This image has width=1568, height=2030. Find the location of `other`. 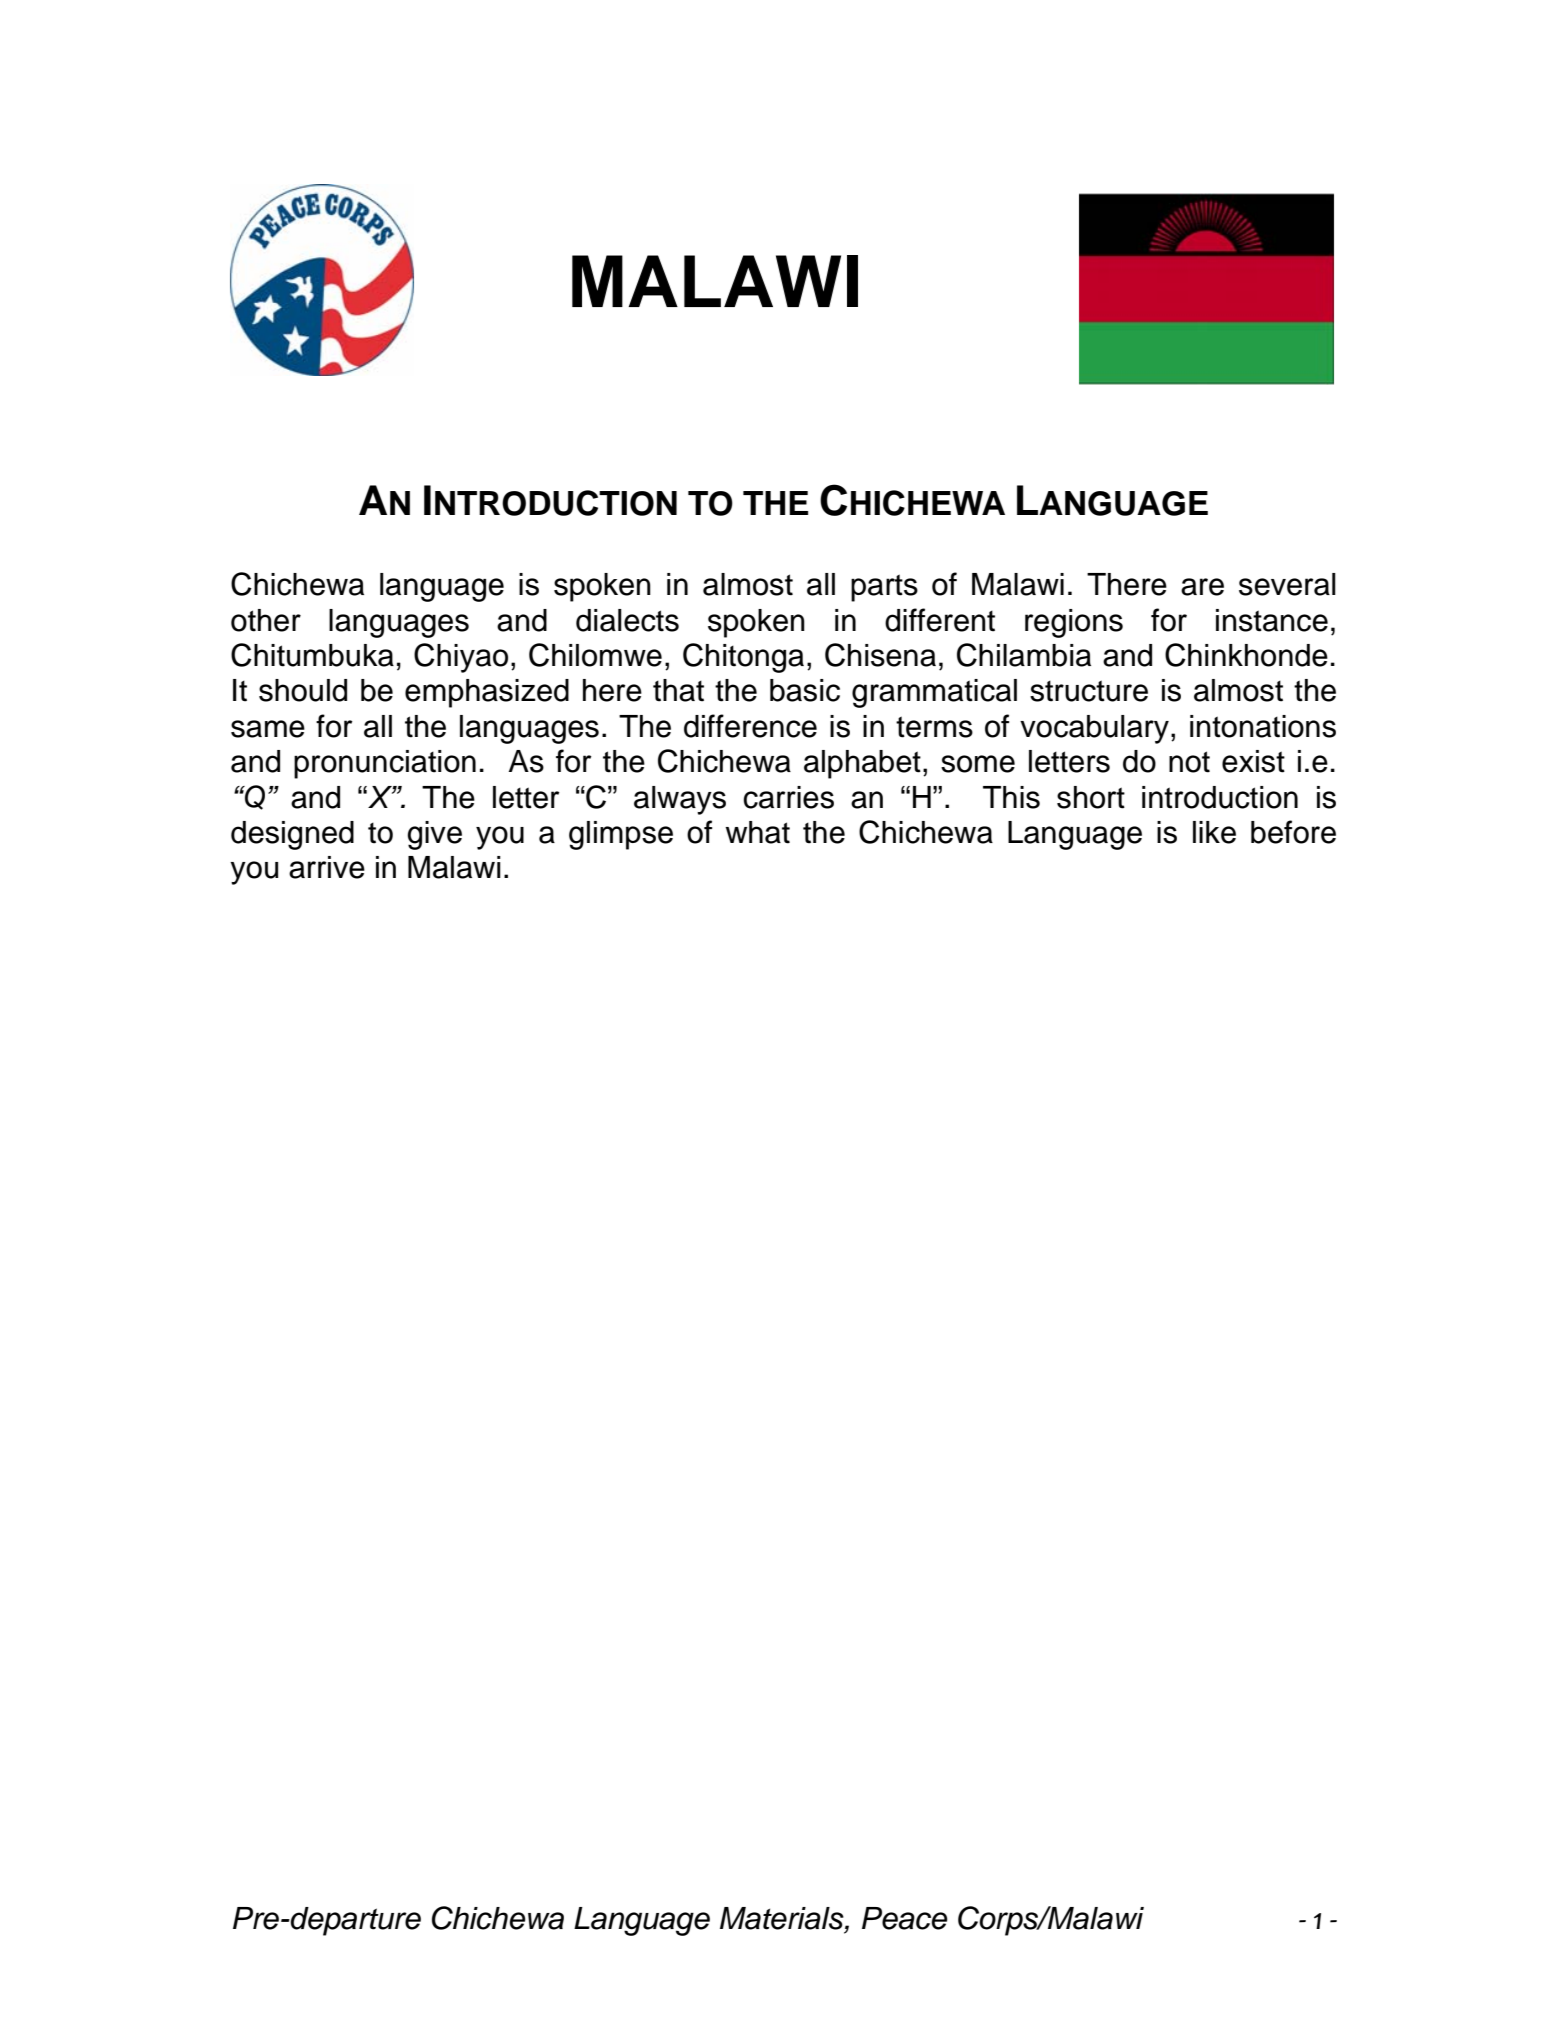

other is located at coordinates (266, 620).
